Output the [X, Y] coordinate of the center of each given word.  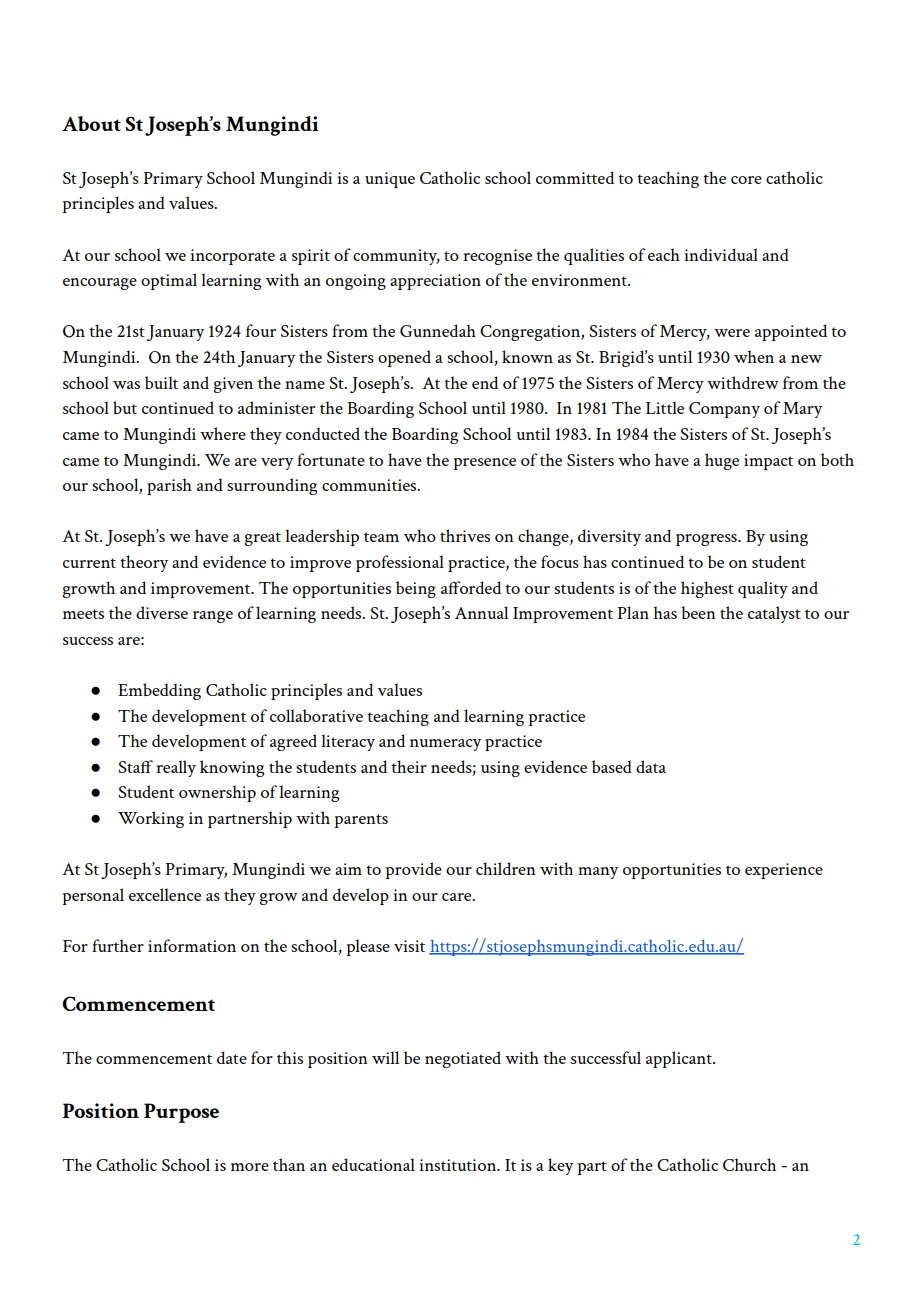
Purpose [181, 1113]
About [91, 123]
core [746, 180]
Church [749, 1164]
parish [169, 486]
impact [768, 462]
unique [390, 180]
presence [484, 464]
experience [784, 871]
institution [459, 1165]
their [409, 766]
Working [151, 819]
